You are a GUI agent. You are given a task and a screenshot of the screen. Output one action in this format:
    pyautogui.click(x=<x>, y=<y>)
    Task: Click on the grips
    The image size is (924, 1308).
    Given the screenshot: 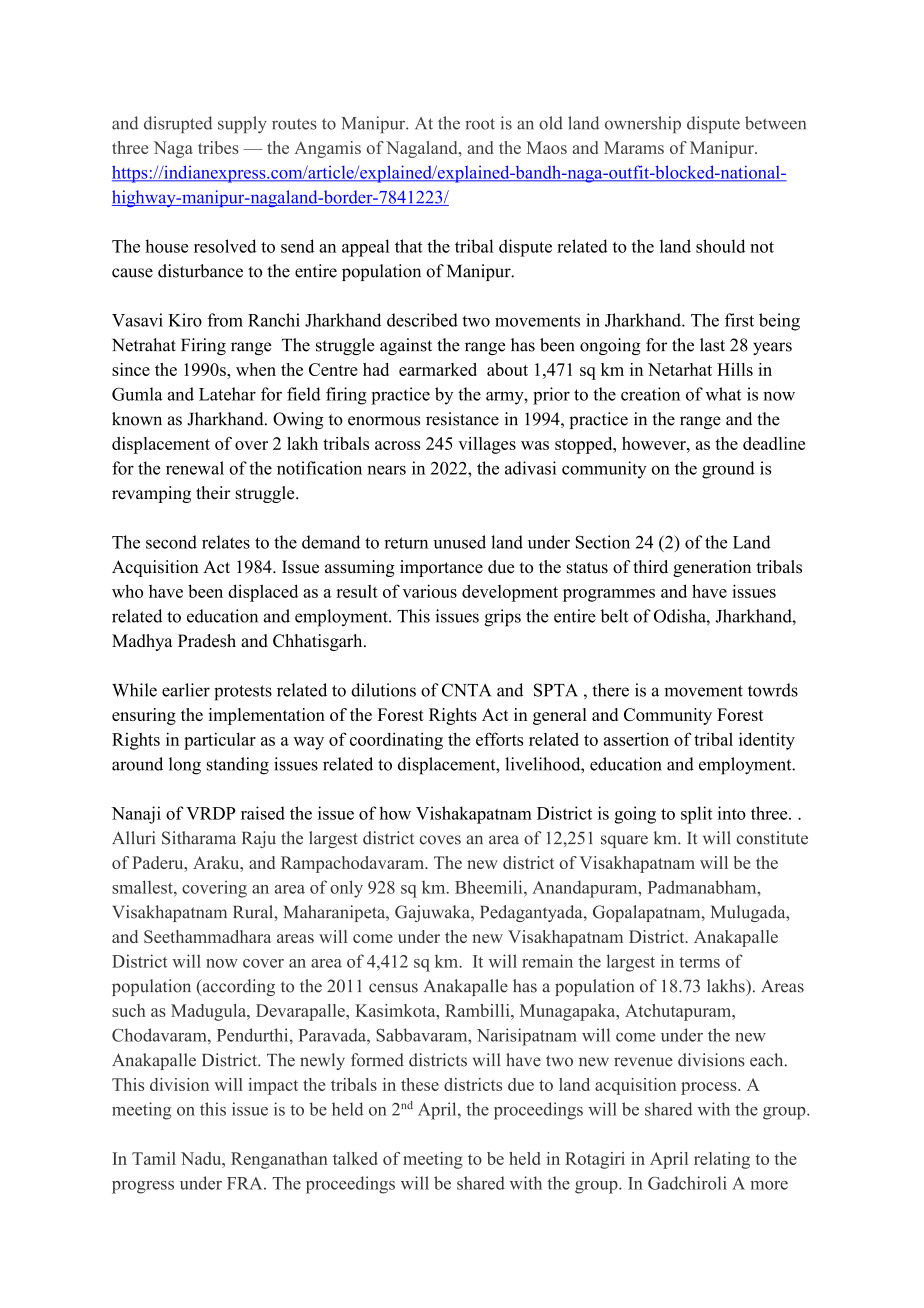 What is the action you would take?
    pyautogui.click(x=502, y=618)
